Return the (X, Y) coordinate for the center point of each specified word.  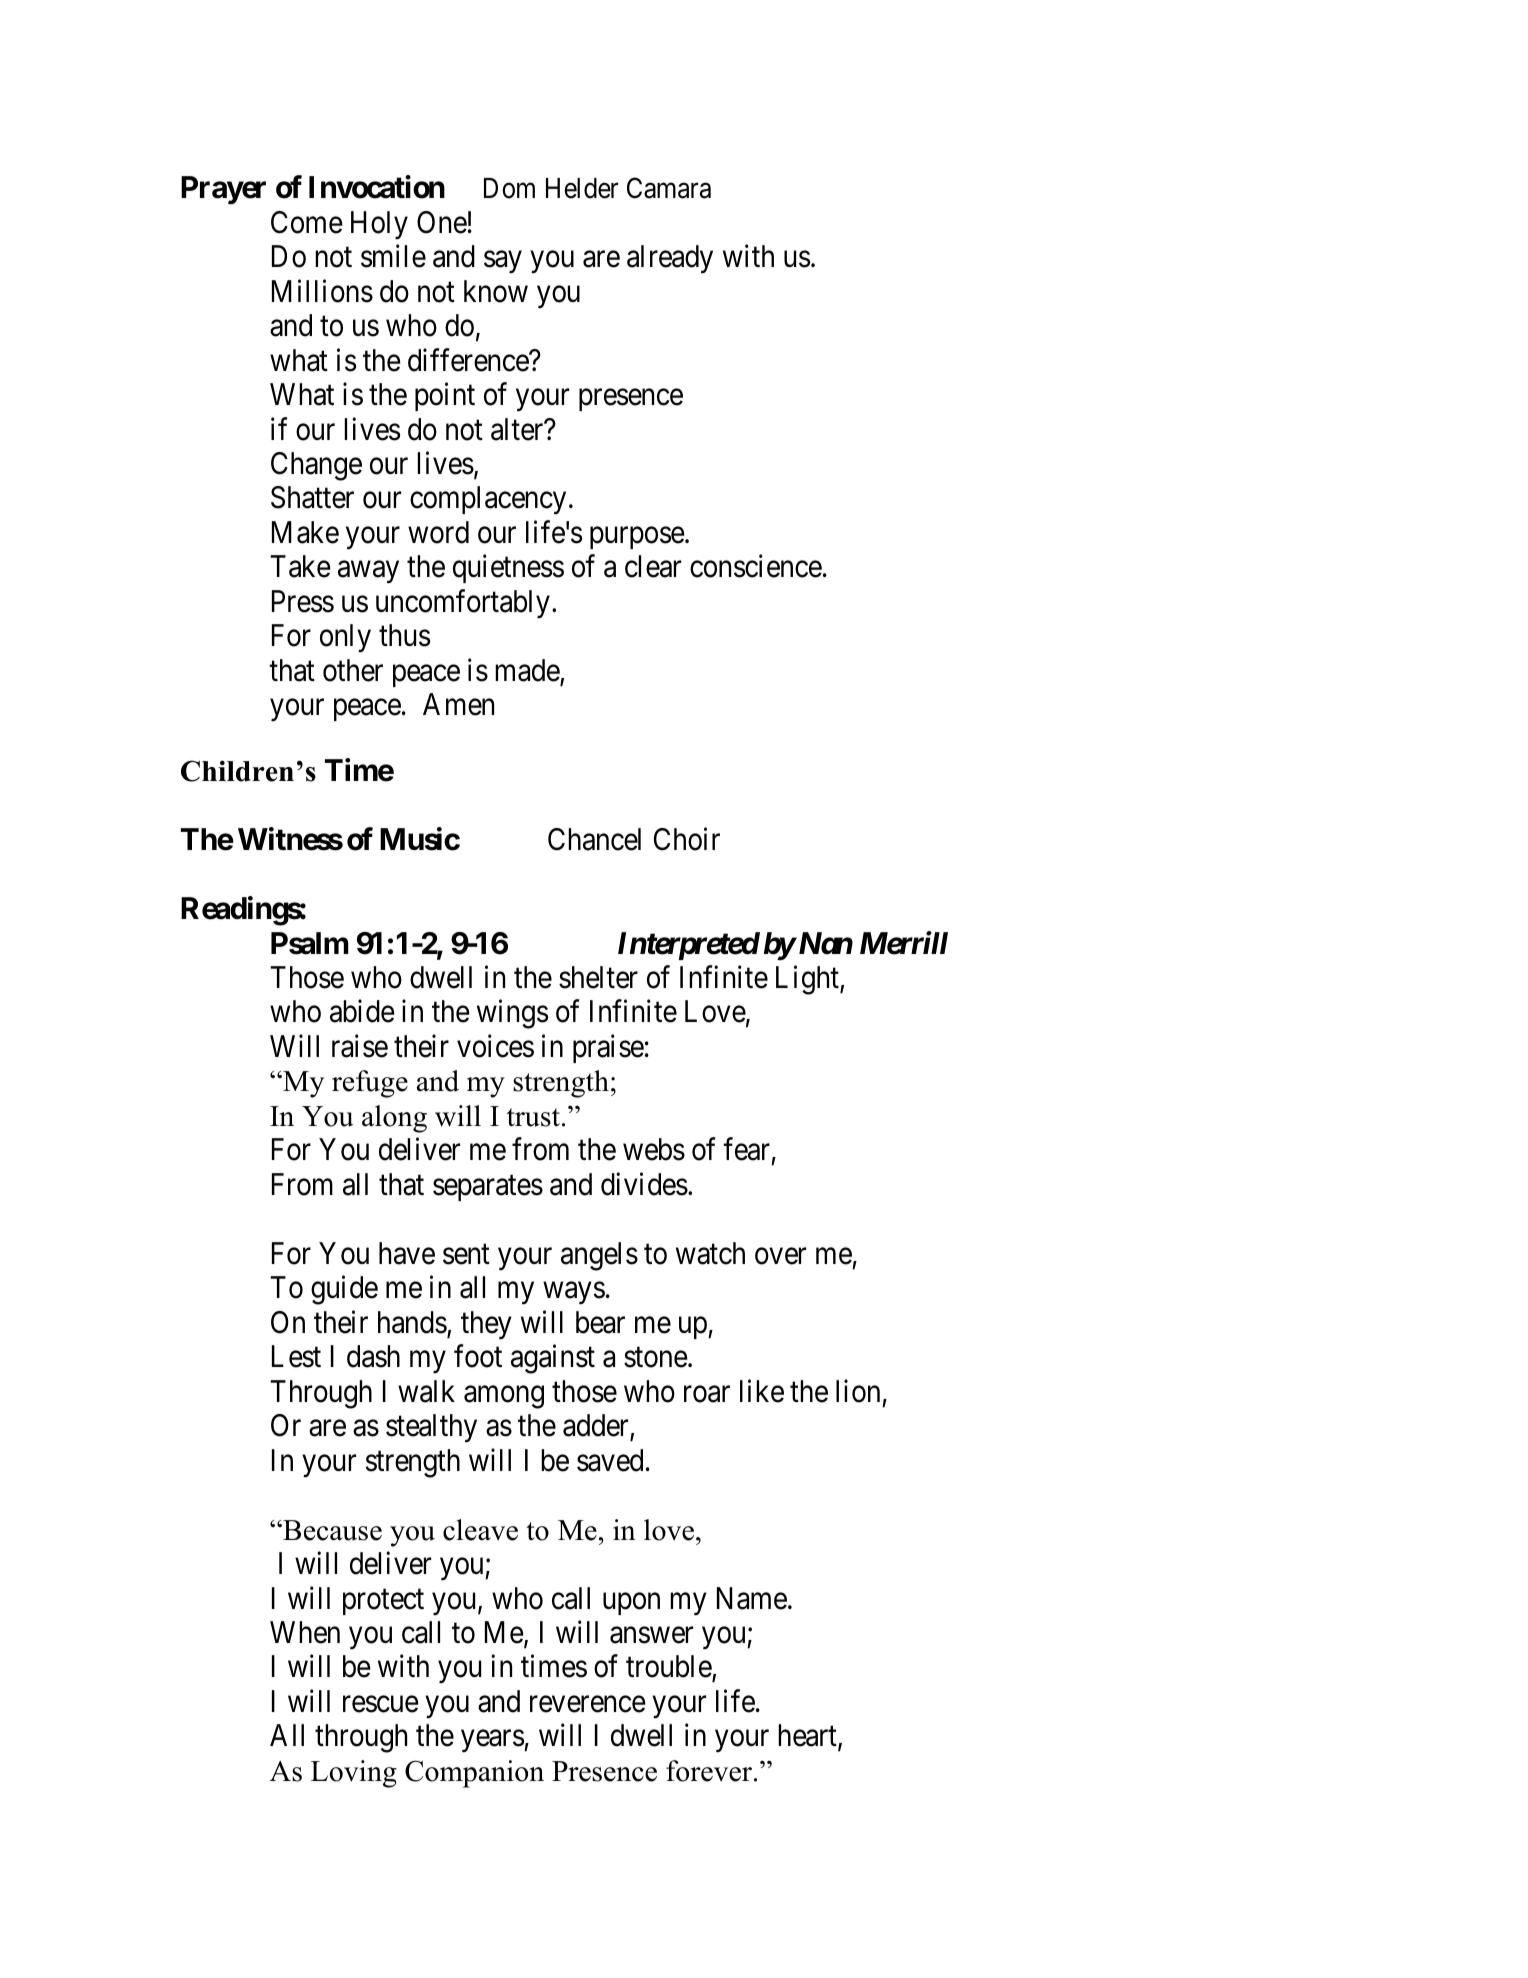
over (780, 1256)
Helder (582, 188)
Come (307, 222)
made (528, 671)
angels (599, 1256)
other (353, 670)
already (670, 259)
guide (344, 1290)
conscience (756, 566)
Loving (354, 1774)
